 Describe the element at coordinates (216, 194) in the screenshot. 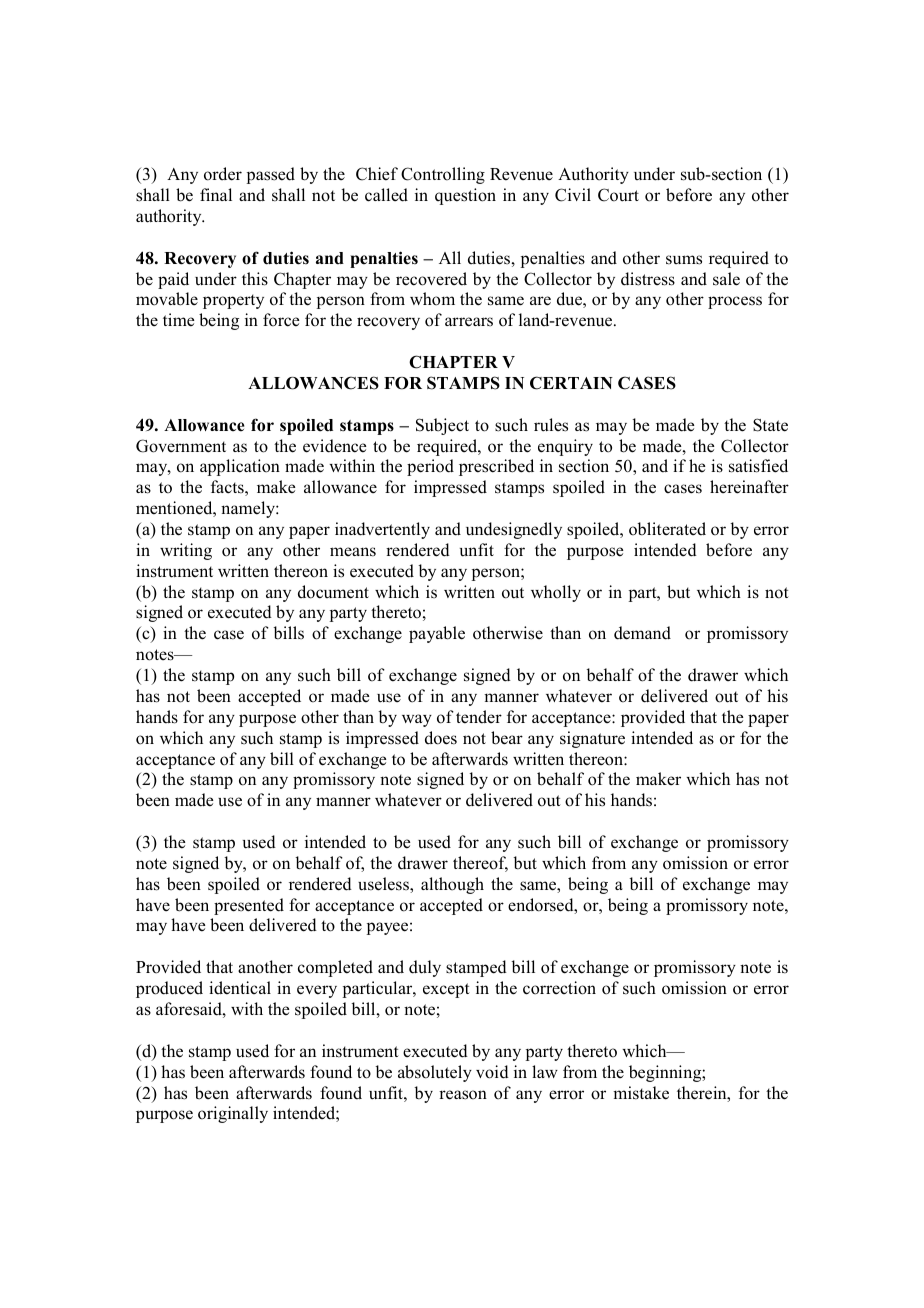

I see `final` at that location.
